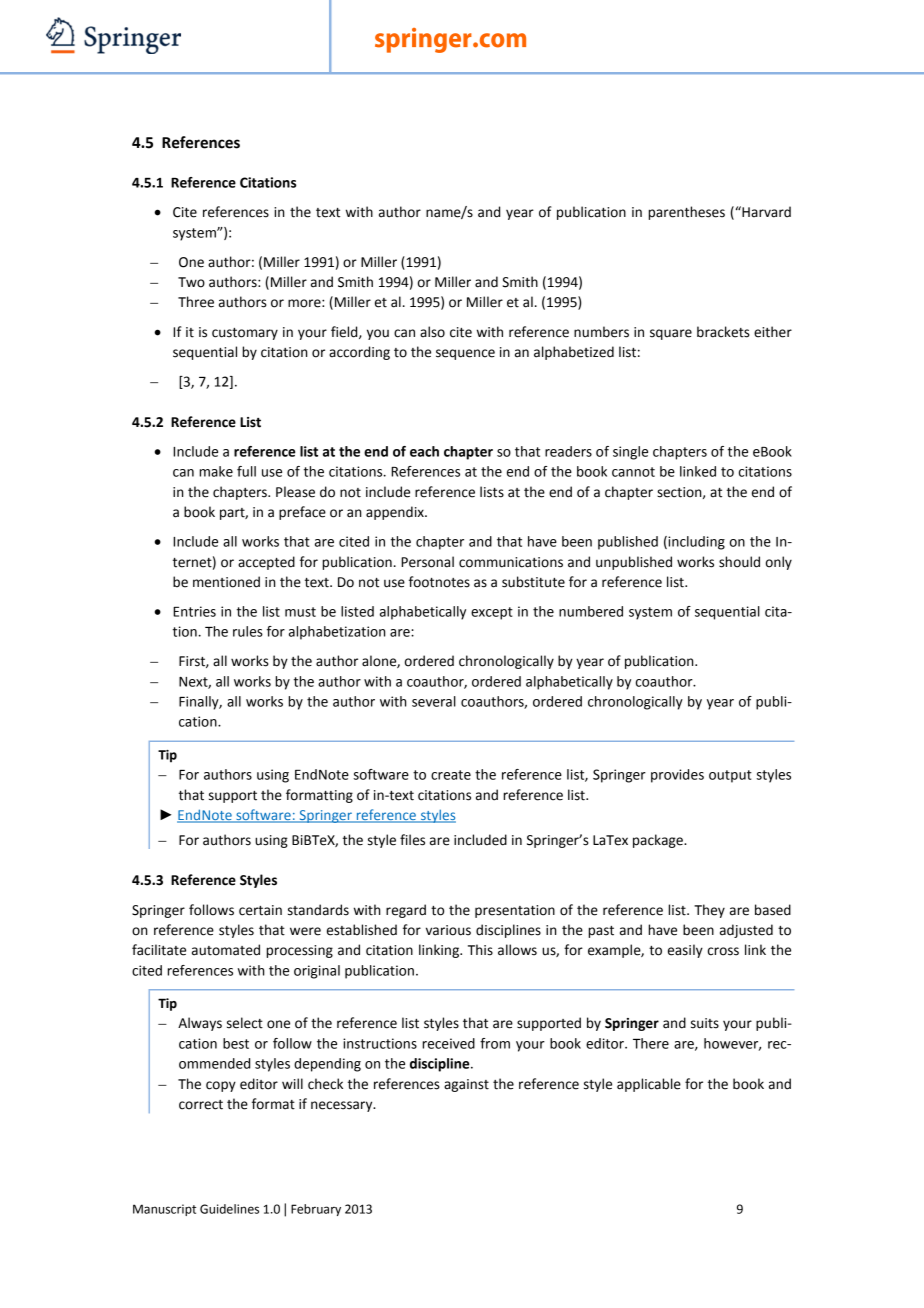  Describe the element at coordinates (191, 282) in the screenshot. I see `Two` at that location.
